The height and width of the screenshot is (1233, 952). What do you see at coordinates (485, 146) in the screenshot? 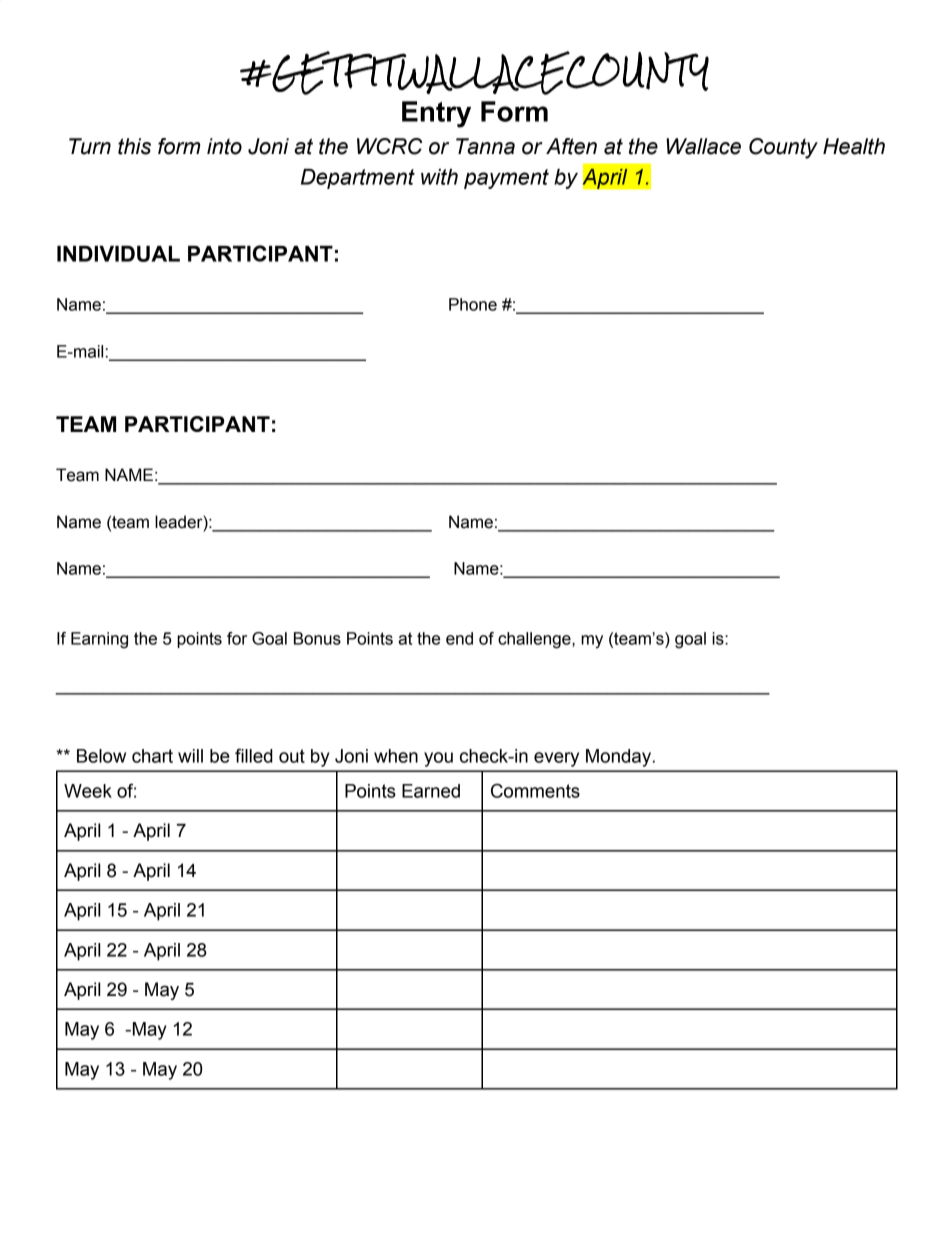
I see `Tanna` at bounding box center [485, 146].
